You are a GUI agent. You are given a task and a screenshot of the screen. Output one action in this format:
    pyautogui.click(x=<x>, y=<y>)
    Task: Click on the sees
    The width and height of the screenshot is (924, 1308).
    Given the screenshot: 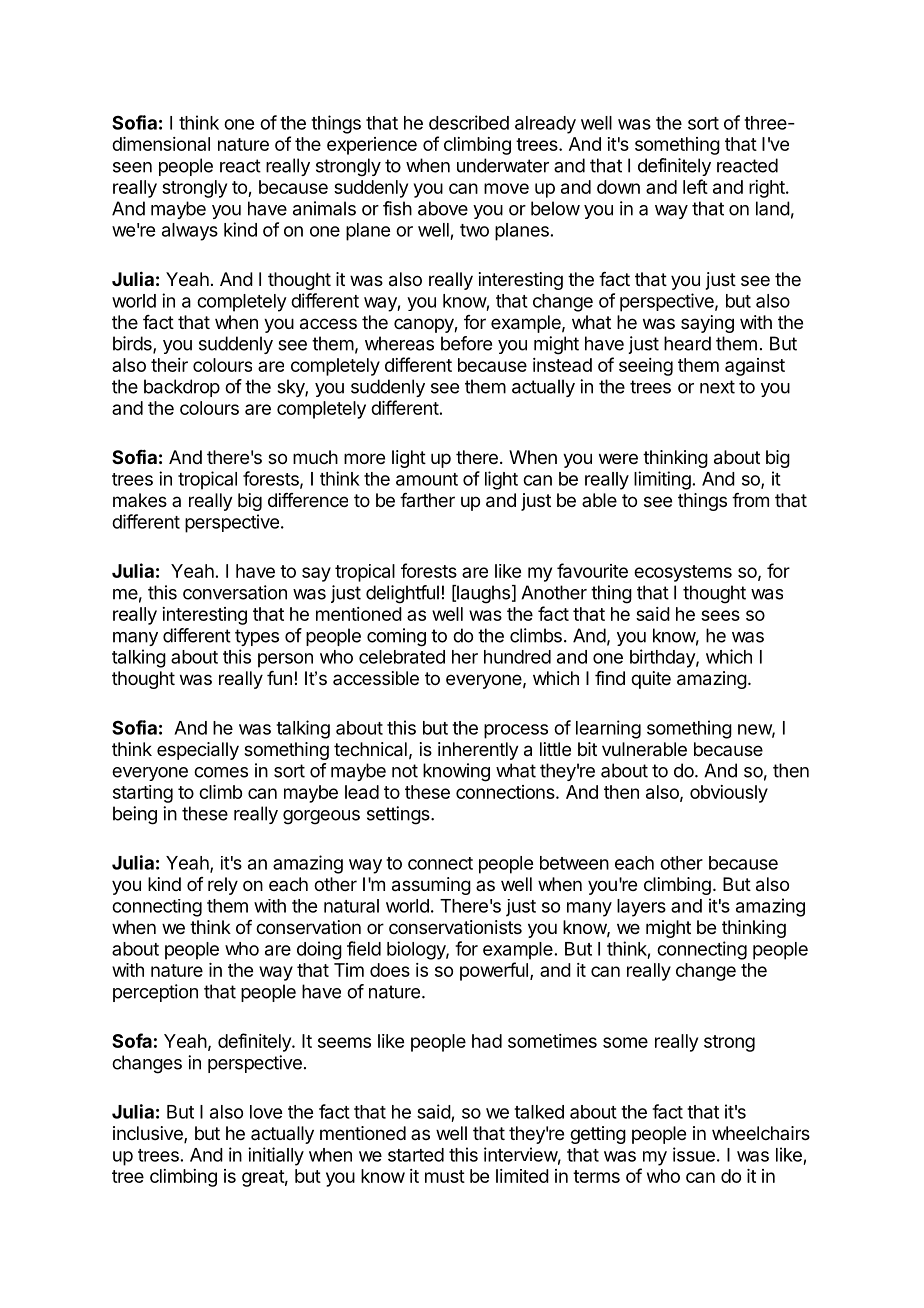 What is the action you would take?
    pyautogui.click(x=720, y=615)
